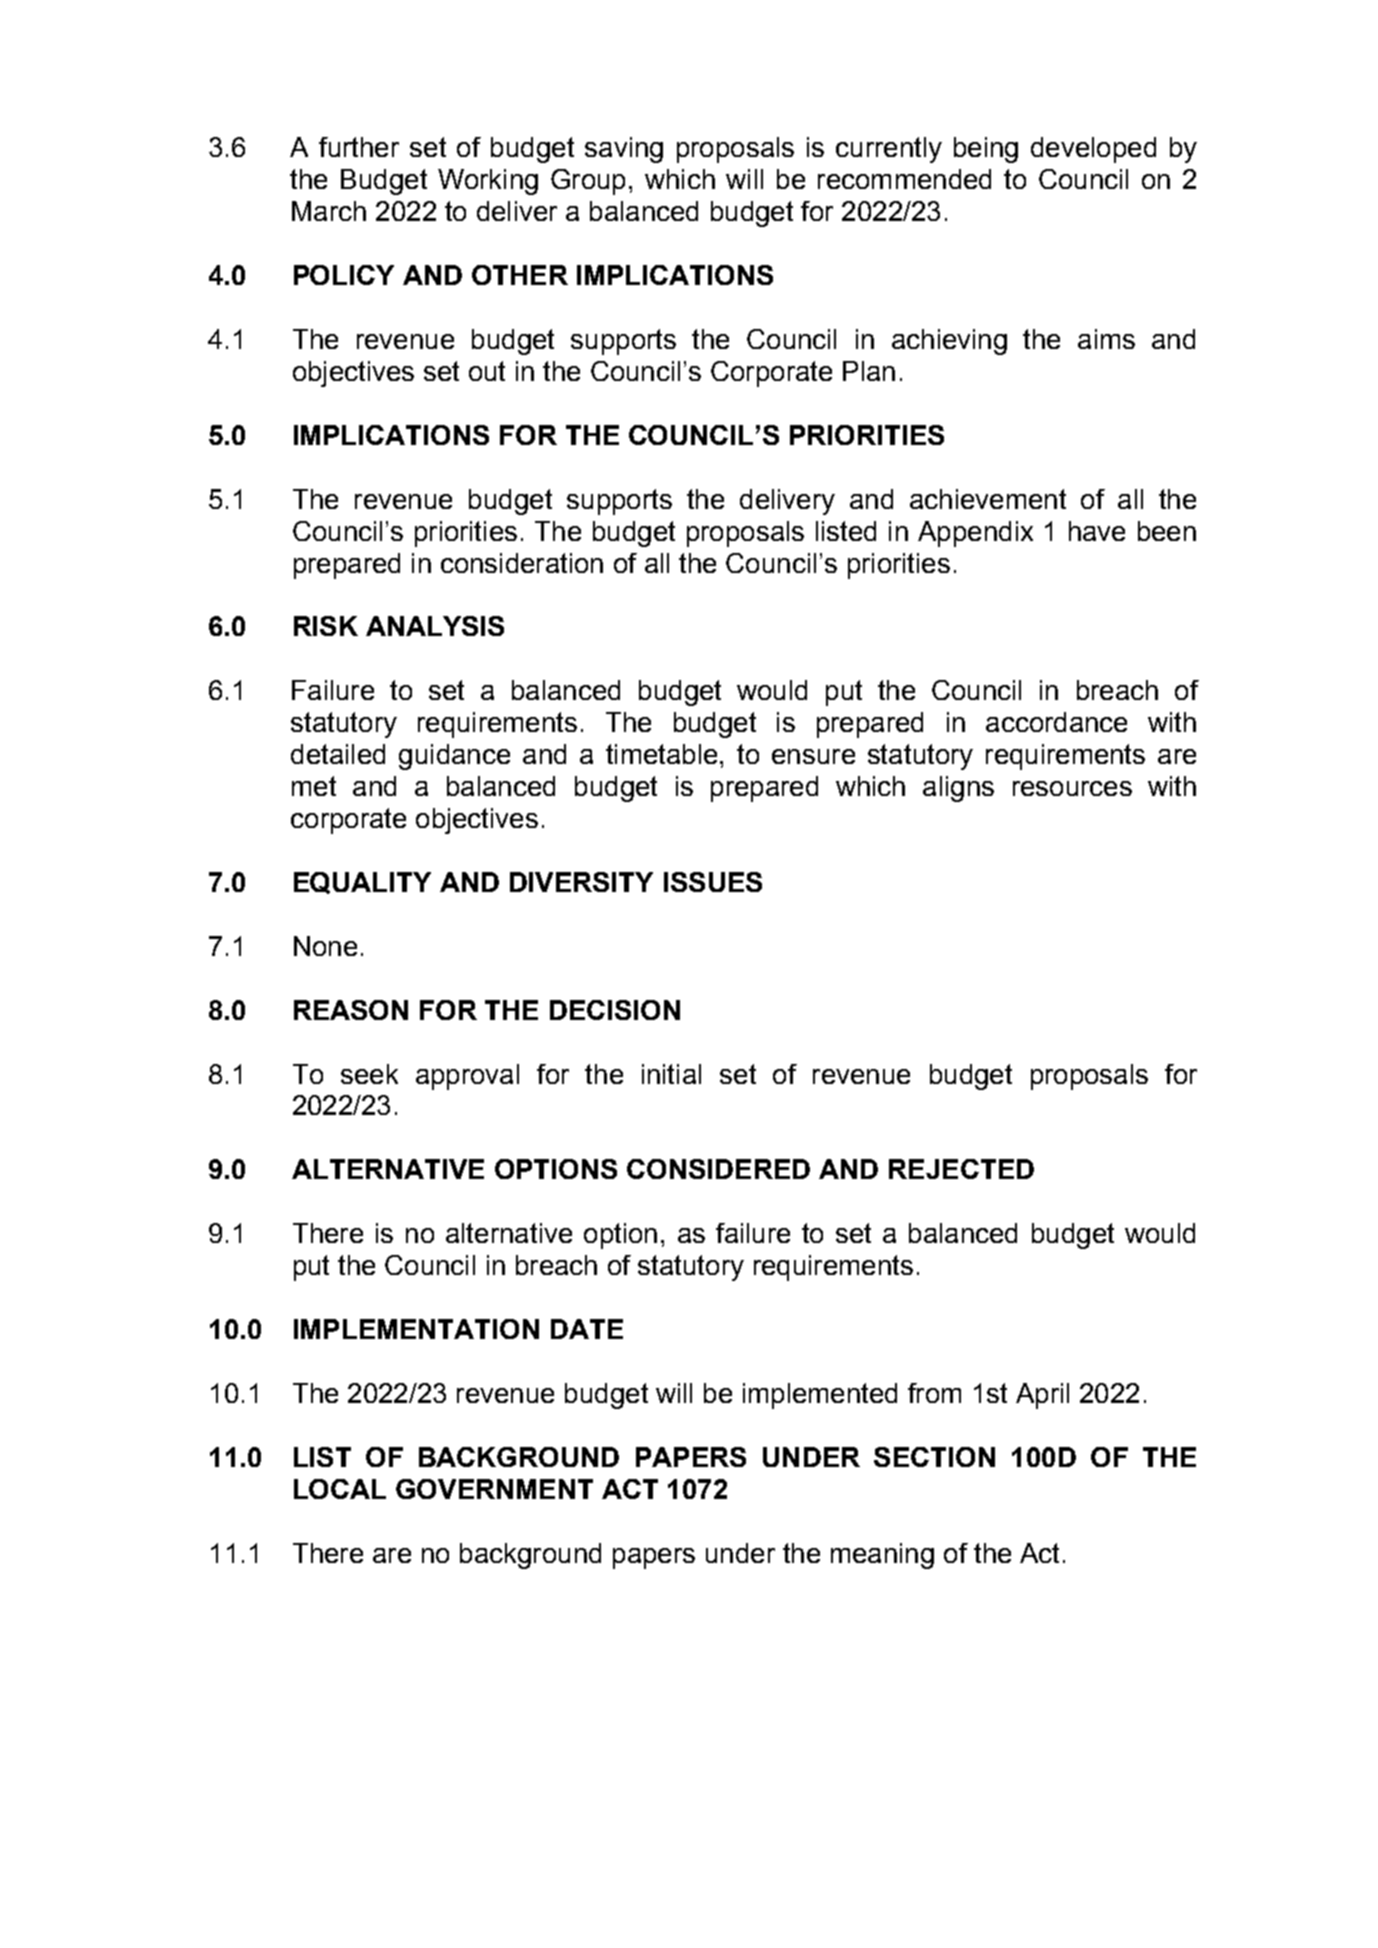  What do you see at coordinates (467, 1077) in the document?
I see `approval` at bounding box center [467, 1077].
